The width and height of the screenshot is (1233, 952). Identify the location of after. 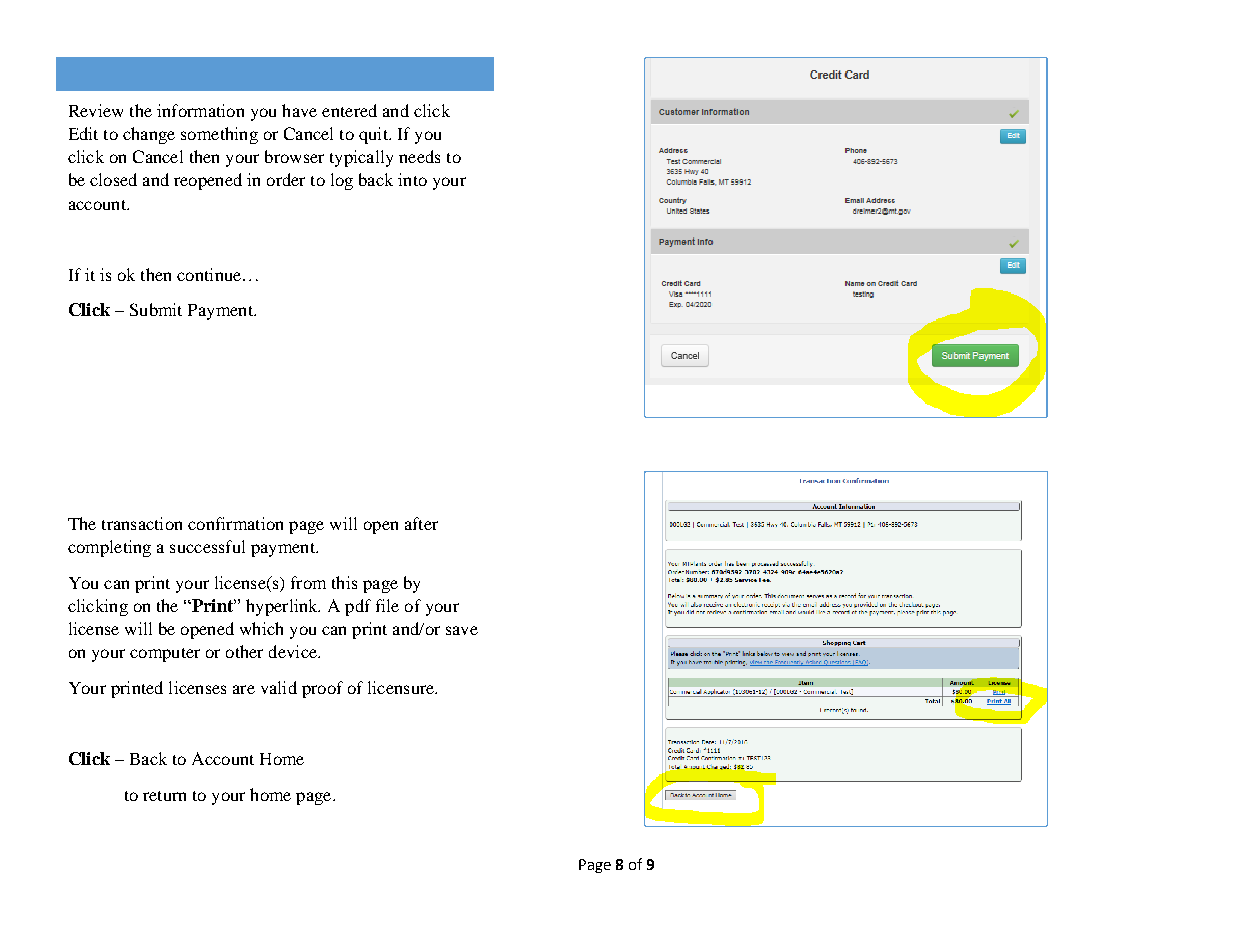
(421, 523).
